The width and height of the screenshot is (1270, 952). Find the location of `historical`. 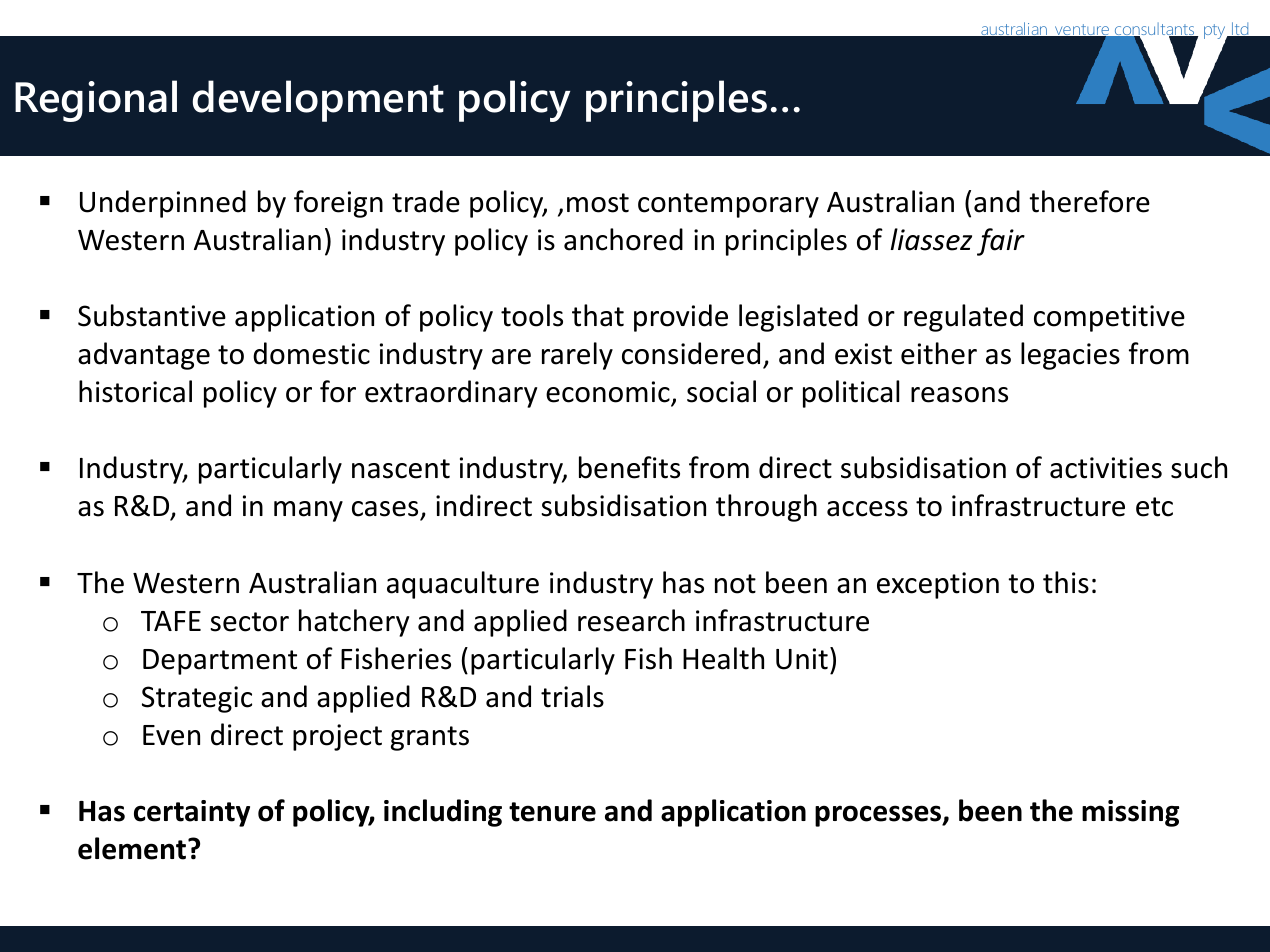

historical is located at coordinates (135, 391).
